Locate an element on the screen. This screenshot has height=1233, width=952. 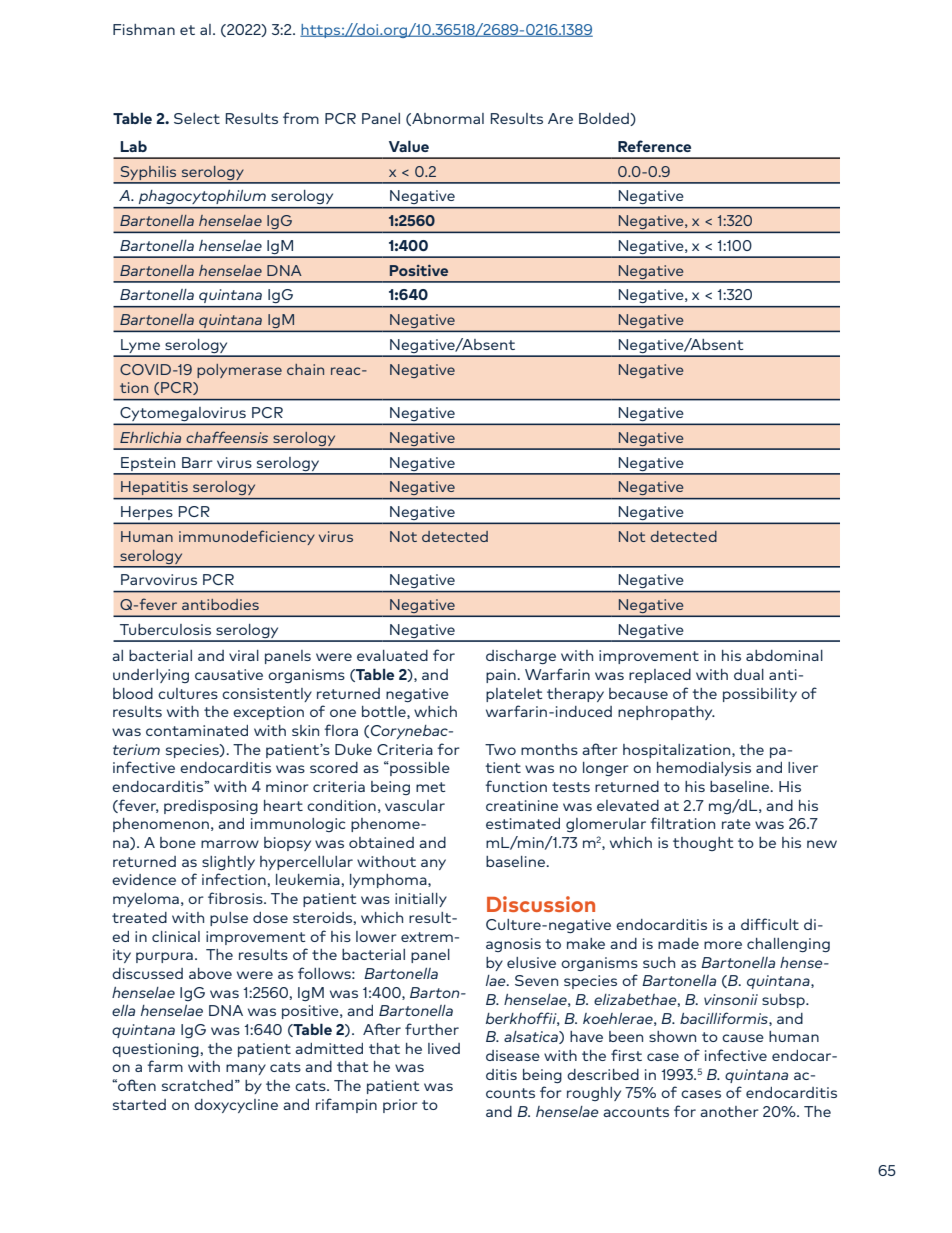
Reference is located at coordinates (654, 146).
